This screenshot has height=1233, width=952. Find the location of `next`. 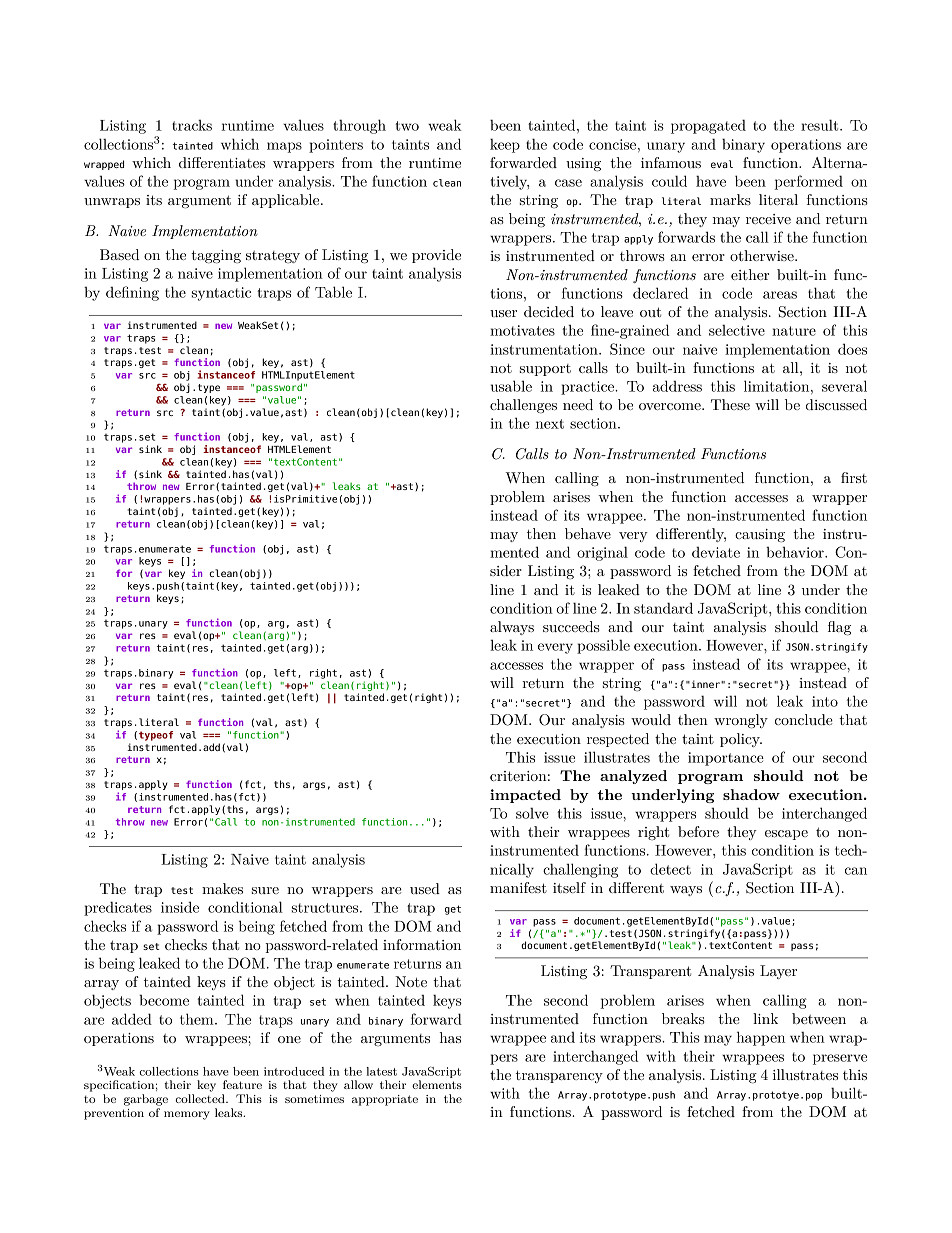

next is located at coordinates (550, 424).
